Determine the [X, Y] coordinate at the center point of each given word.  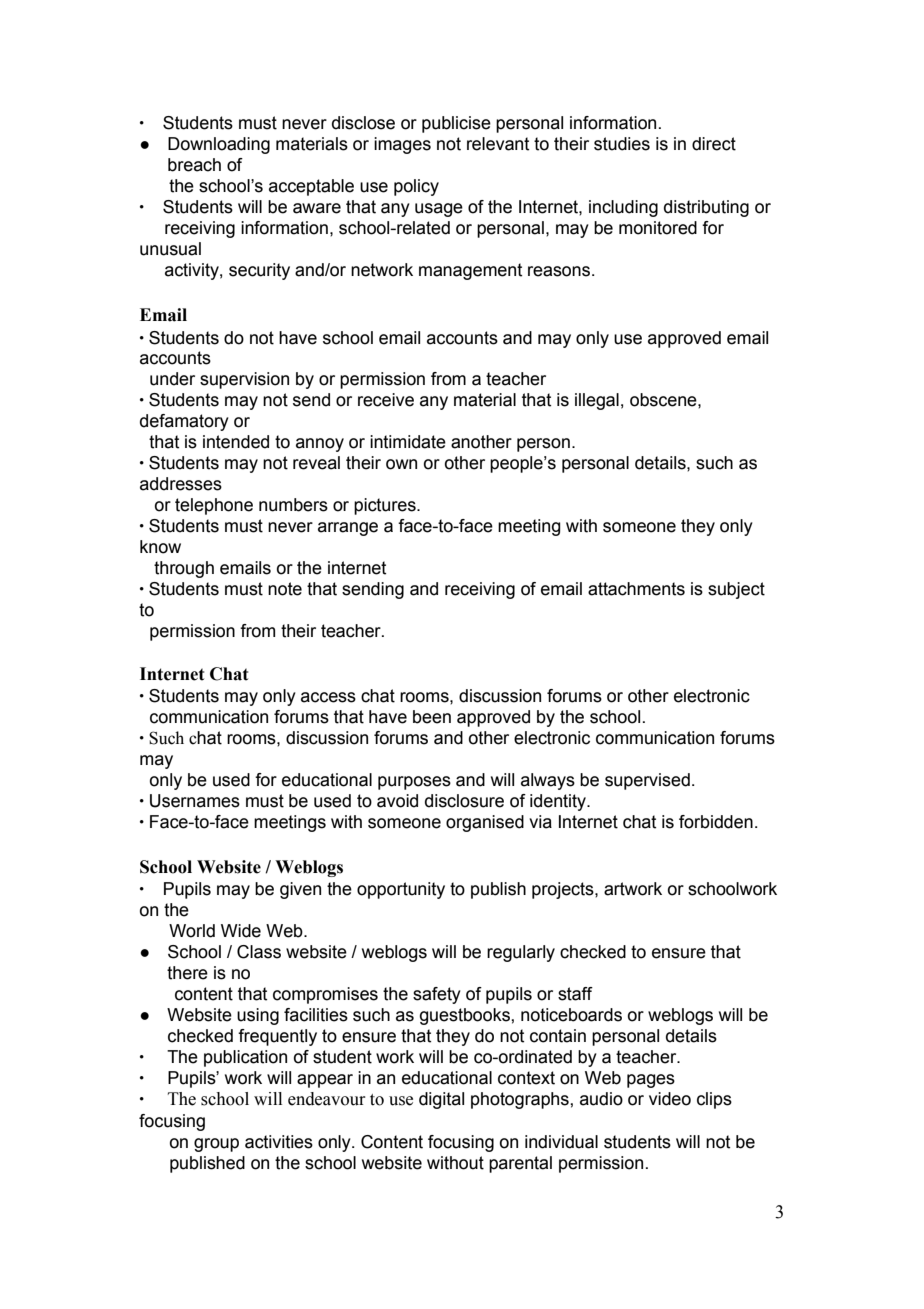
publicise [456, 124]
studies [622, 144]
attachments [636, 589]
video [670, 1099]
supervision [244, 380]
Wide [241, 931]
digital [441, 1100]
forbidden [716, 822]
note [285, 589]
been [432, 717]
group [216, 1145]
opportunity [401, 890]
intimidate [408, 442]
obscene [664, 400]
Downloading [219, 145]
